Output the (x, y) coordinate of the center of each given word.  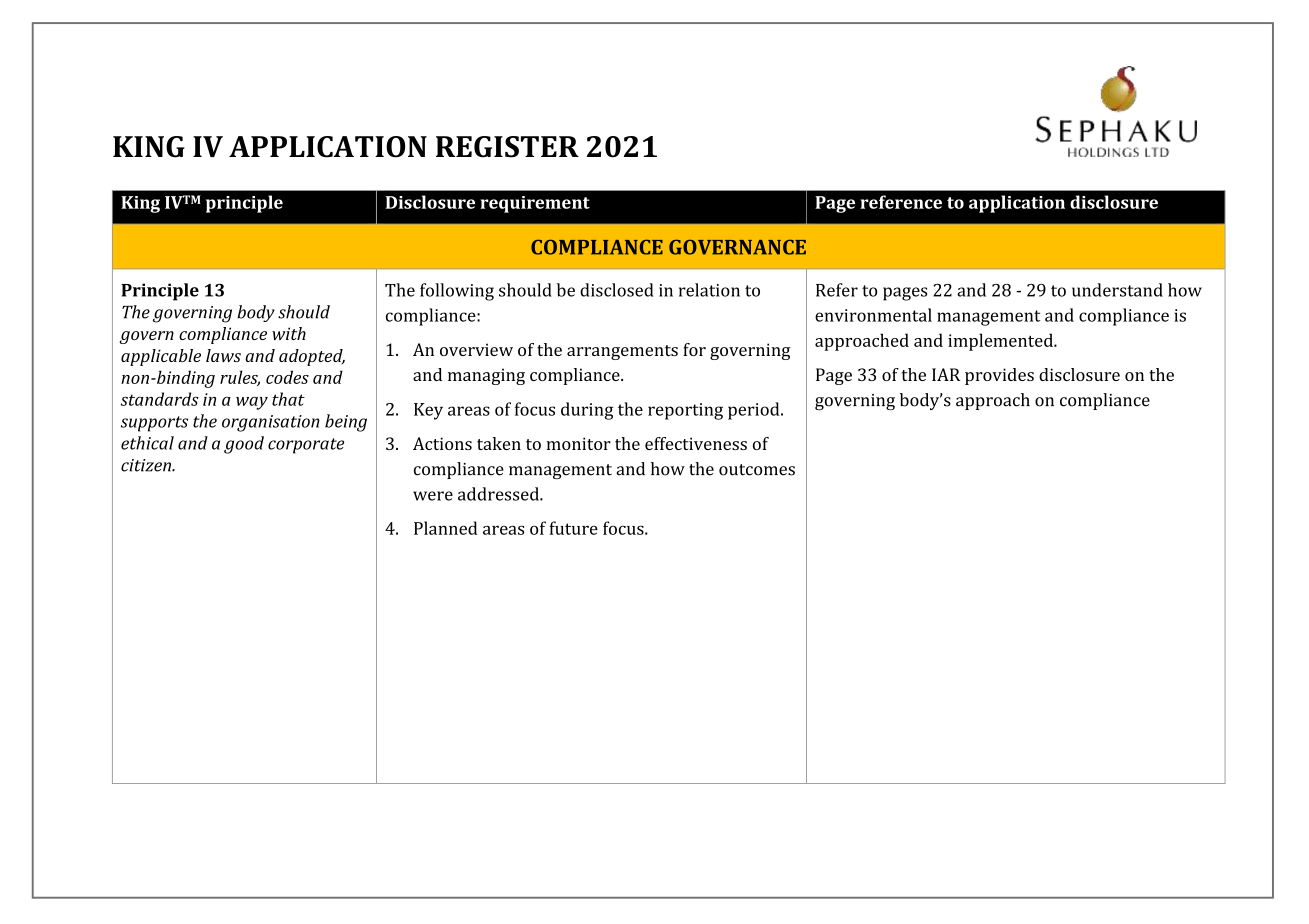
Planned (445, 528)
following (457, 292)
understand (1117, 290)
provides (999, 376)
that (288, 399)
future (573, 528)
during (587, 411)
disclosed (616, 290)
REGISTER (507, 147)
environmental (873, 315)
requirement (535, 204)
